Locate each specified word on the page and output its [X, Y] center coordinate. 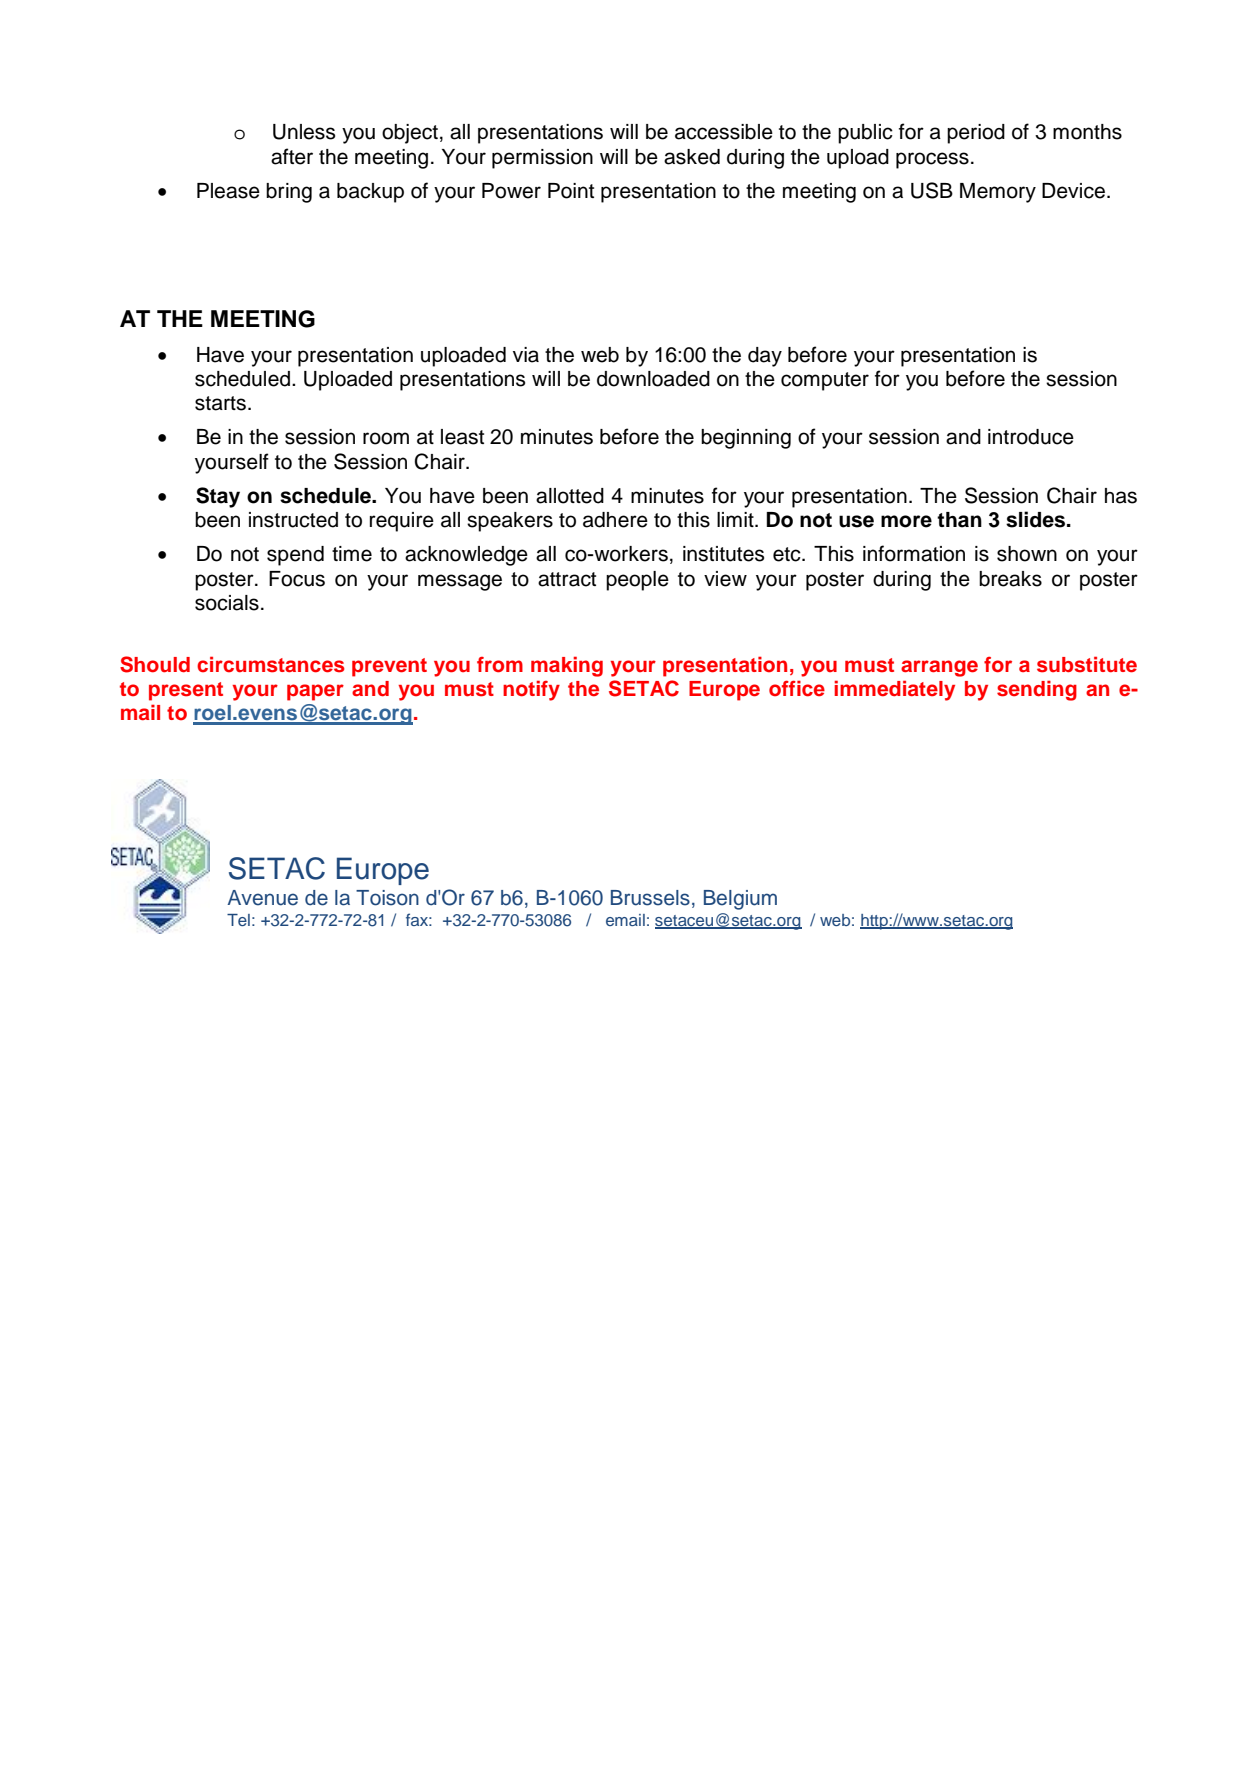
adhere [615, 520]
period [976, 134]
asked [692, 157]
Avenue [262, 898]
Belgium [740, 900]
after [292, 156]
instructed [293, 520]
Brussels [650, 898]
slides [1037, 519]
